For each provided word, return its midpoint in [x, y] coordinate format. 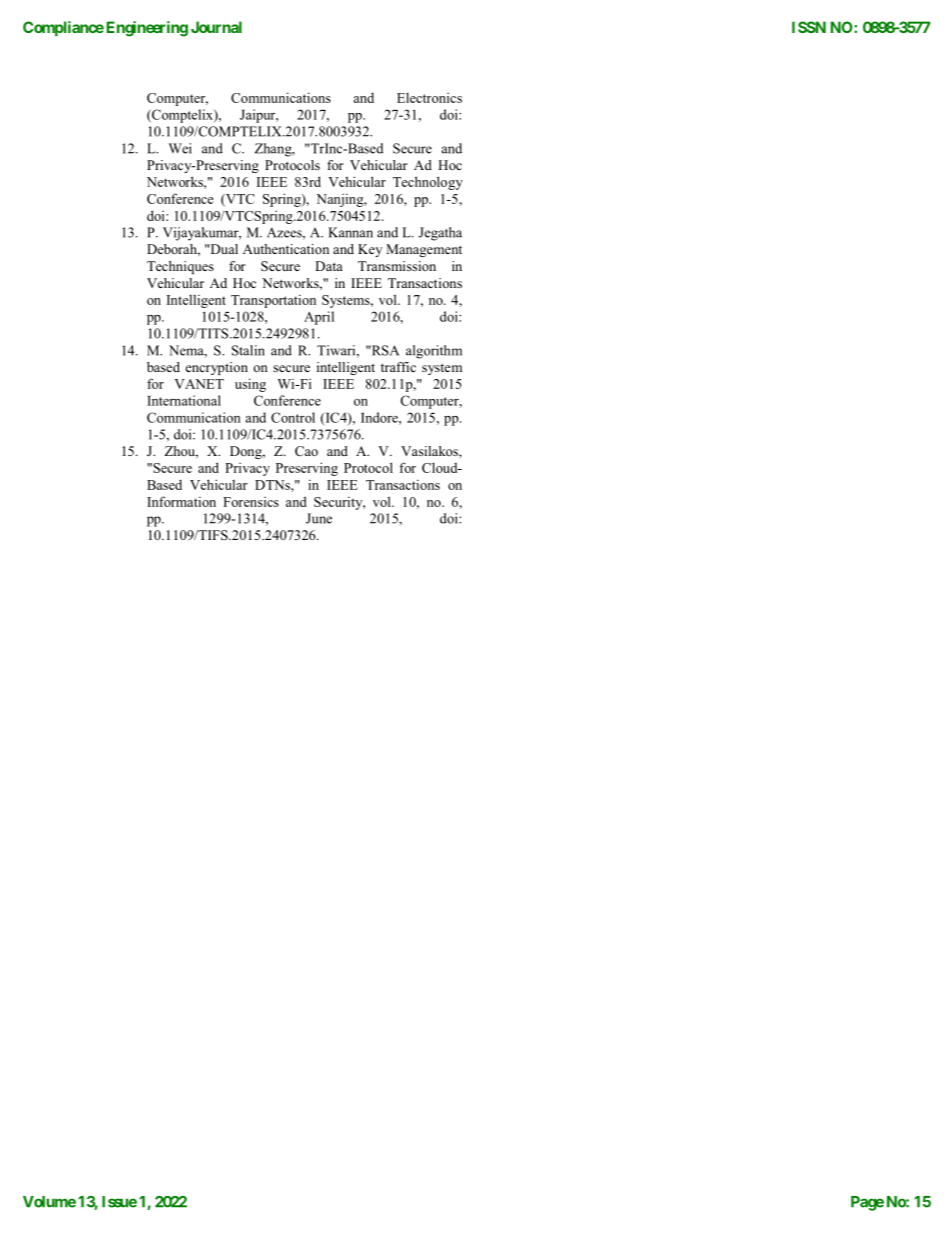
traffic [398, 367]
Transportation [273, 301]
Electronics [429, 97]
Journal [216, 27]
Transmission [397, 266]
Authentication [286, 249]
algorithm [434, 352]
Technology [428, 183]
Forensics [251, 502]
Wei [180, 148]
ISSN [809, 27]
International [184, 400]
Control [293, 417]
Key [370, 250]
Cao [306, 451]
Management [424, 250]
